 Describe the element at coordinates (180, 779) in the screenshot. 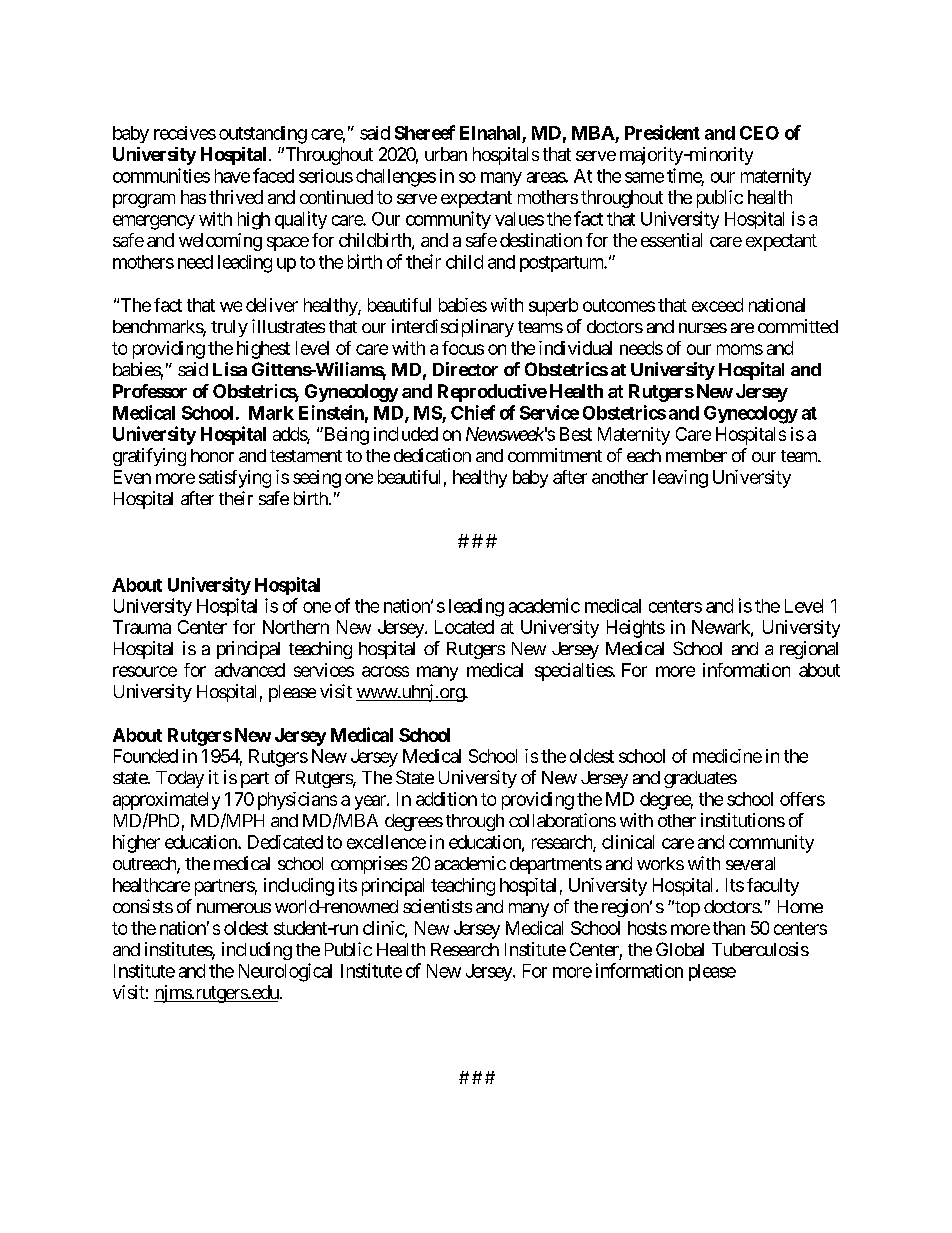

I see `Today` at that location.
